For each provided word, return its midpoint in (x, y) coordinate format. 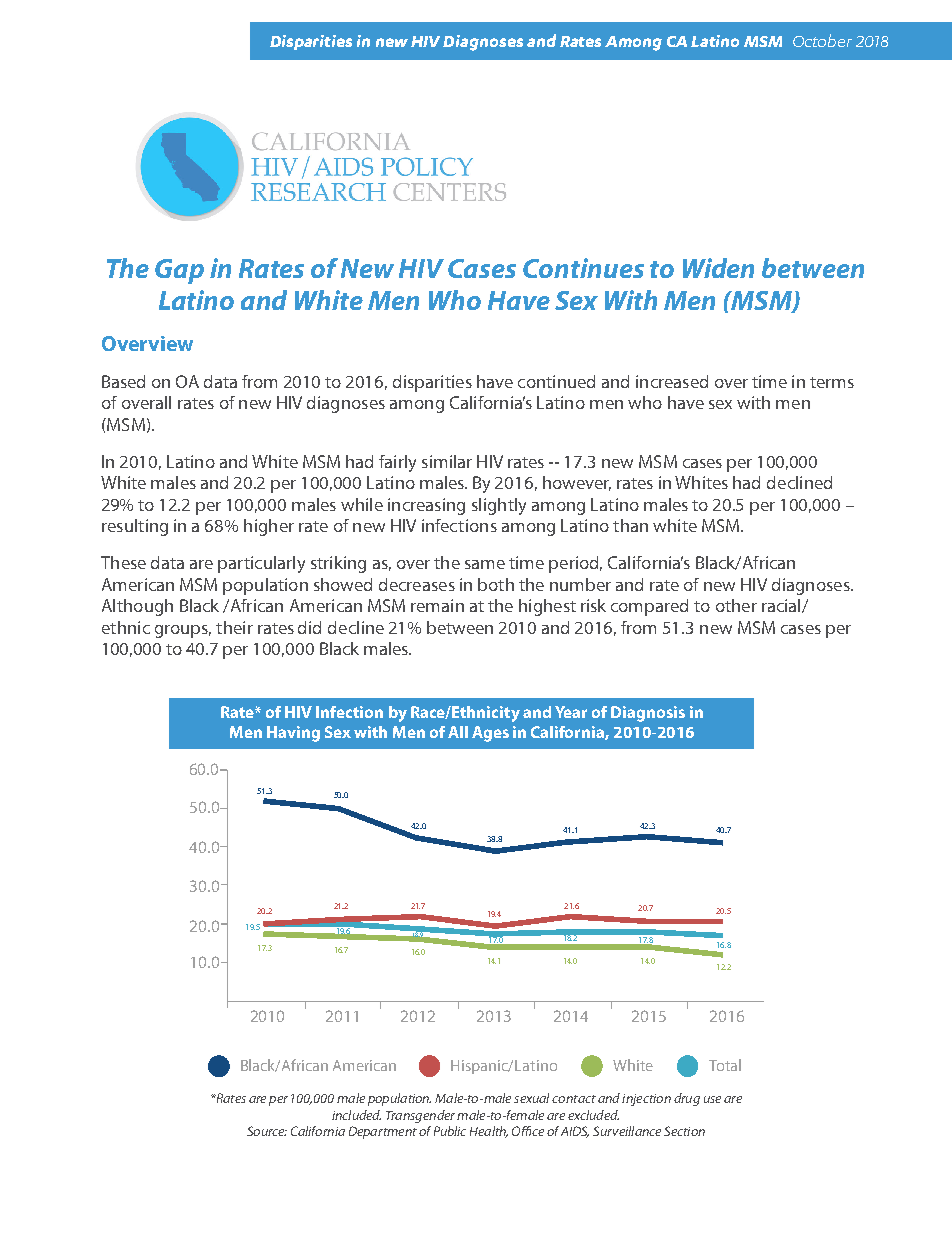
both (496, 584)
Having (293, 734)
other (736, 605)
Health (489, 1132)
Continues (583, 268)
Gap (179, 271)
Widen (718, 268)
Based (123, 381)
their (234, 627)
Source (267, 1131)
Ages (490, 734)
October (822, 40)
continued (556, 381)
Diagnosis (648, 714)
